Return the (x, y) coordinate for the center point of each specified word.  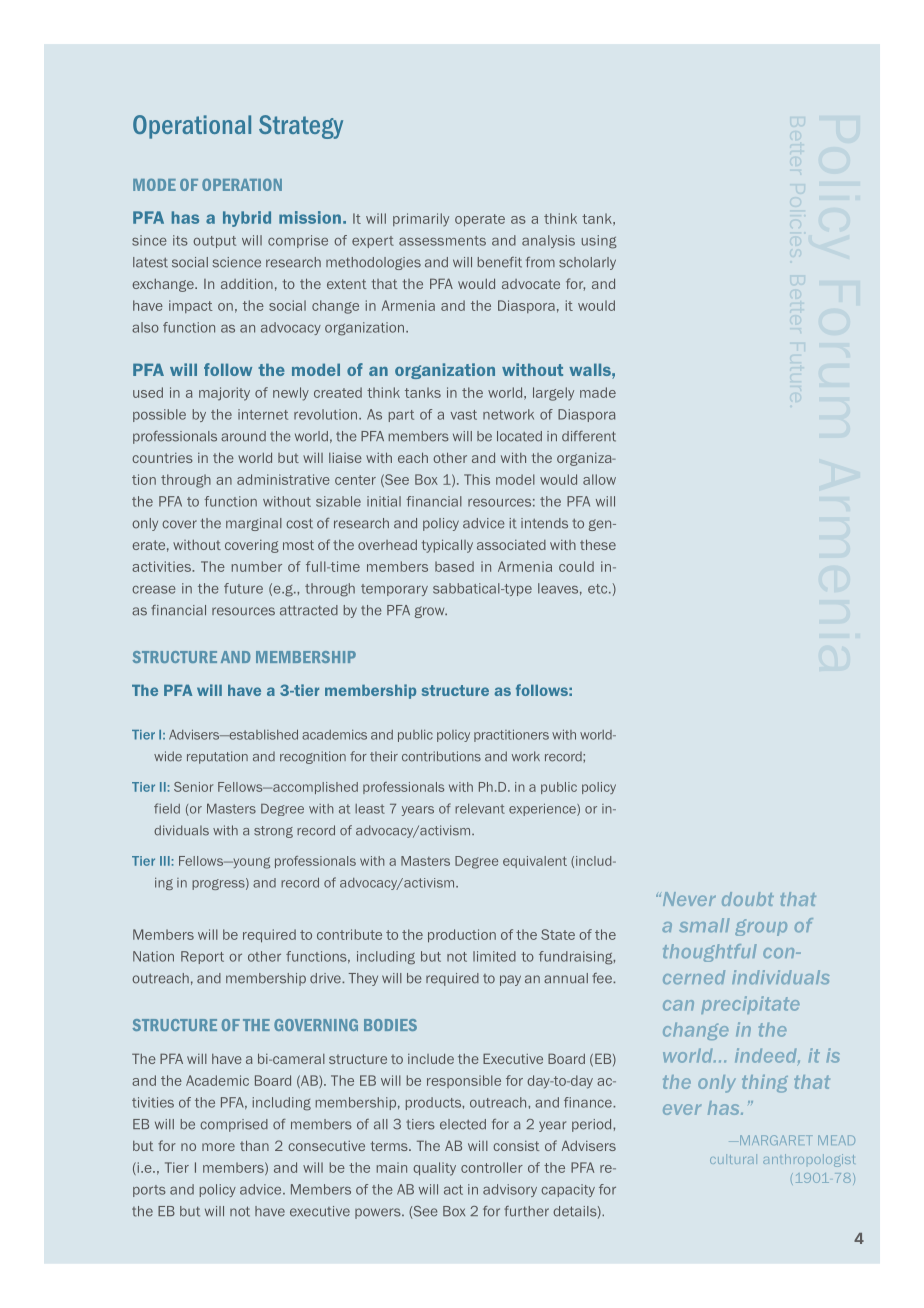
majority (224, 394)
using (599, 242)
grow (431, 612)
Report (202, 957)
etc (599, 589)
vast (464, 415)
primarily (421, 220)
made (598, 392)
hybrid (247, 219)
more (218, 1147)
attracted (309, 610)
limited (494, 956)
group (761, 927)
